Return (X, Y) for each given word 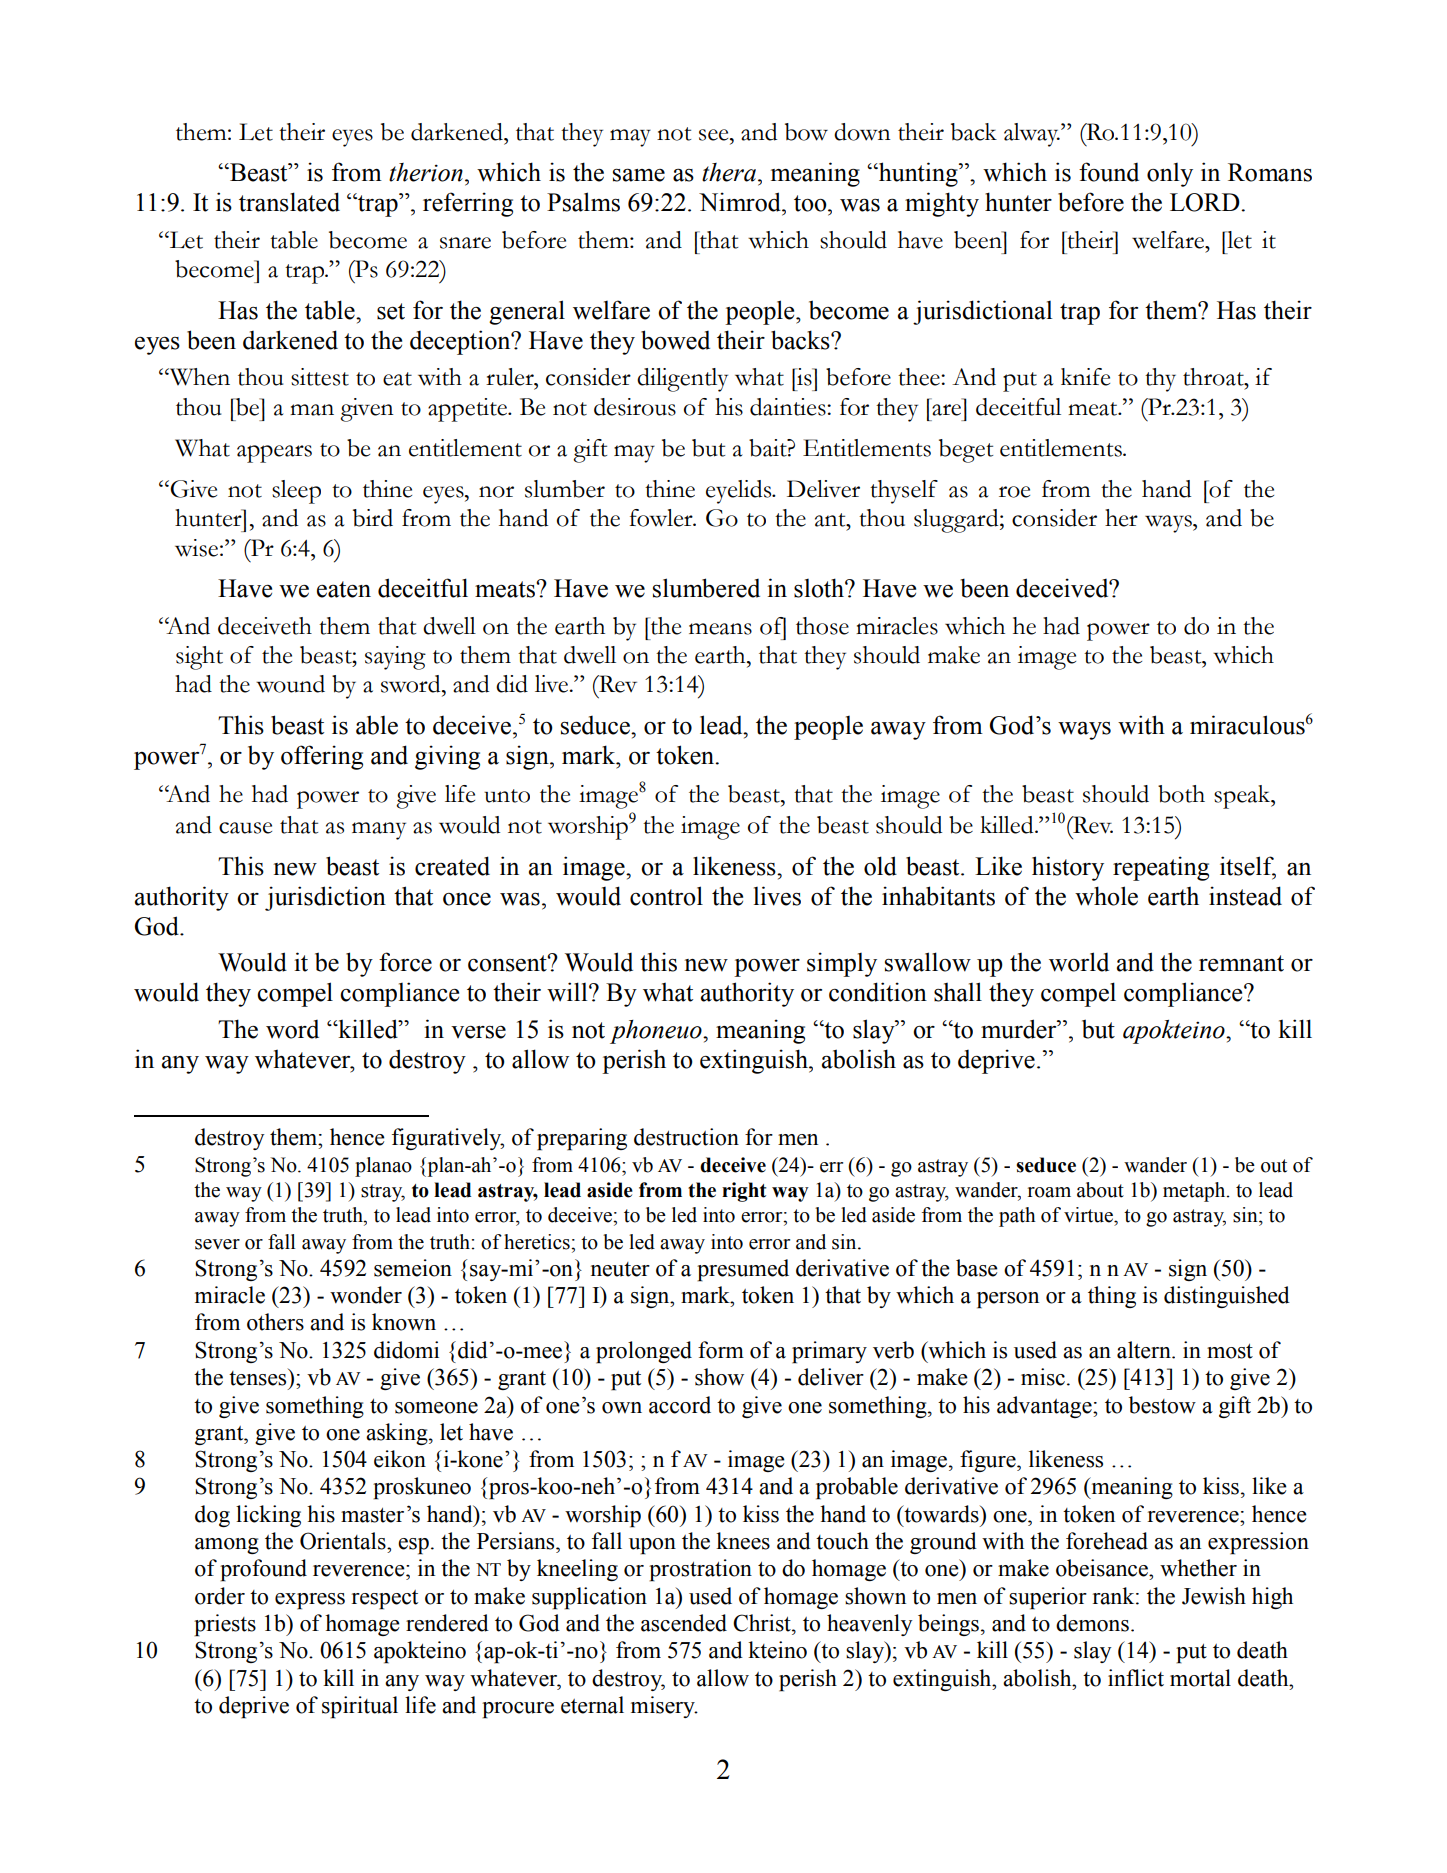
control (666, 896)
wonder (366, 1295)
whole (1106, 896)
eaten (344, 589)
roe (1014, 492)
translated (289, 202)
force (405, 962)
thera (729, 172)
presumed (743, 1270)
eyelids (740, 492)
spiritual (360, 1707)
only (1170, 175)
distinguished (1227, 1297)
